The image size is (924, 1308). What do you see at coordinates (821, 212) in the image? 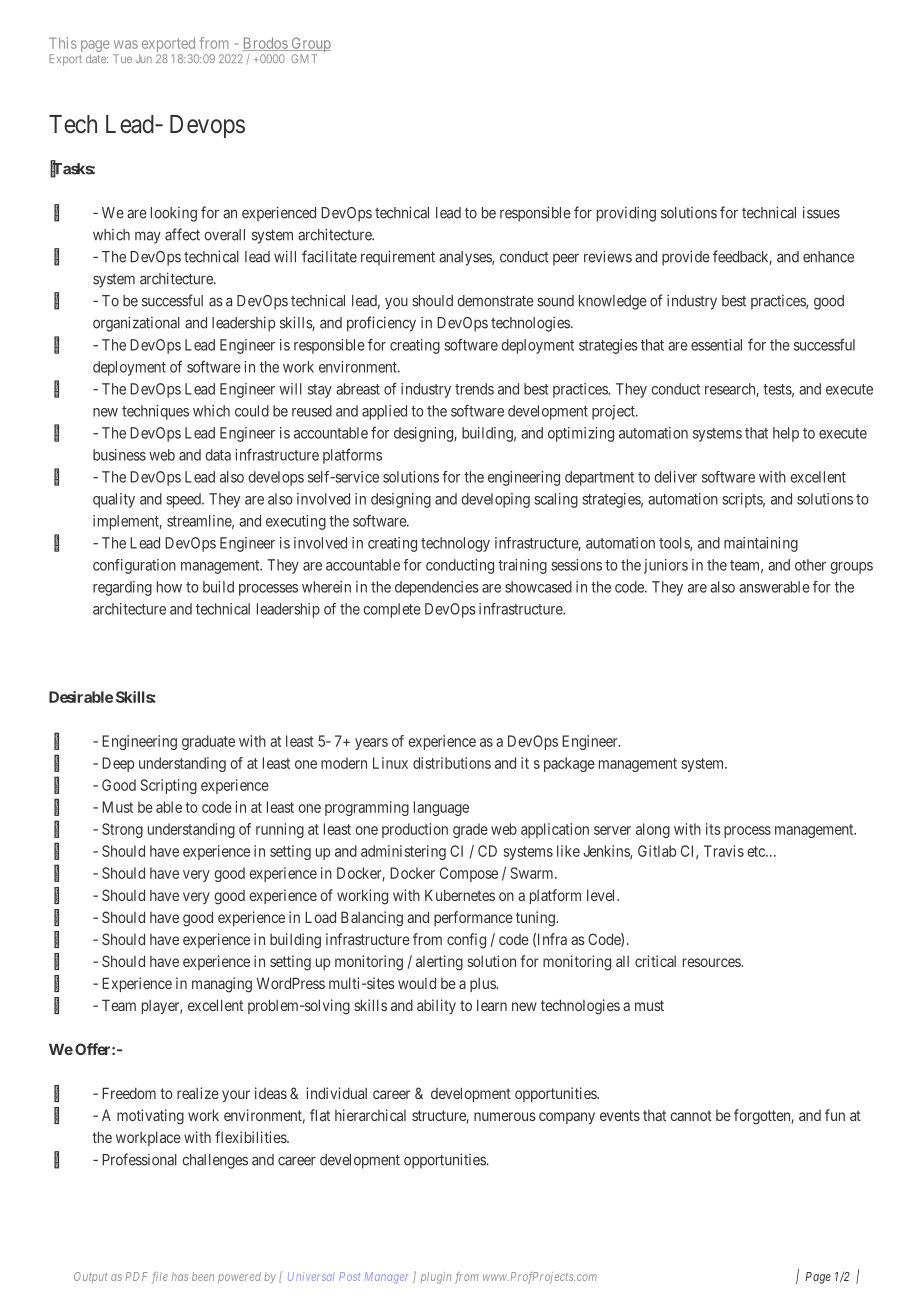
I see `issues` at bounding box center [821, 212].
